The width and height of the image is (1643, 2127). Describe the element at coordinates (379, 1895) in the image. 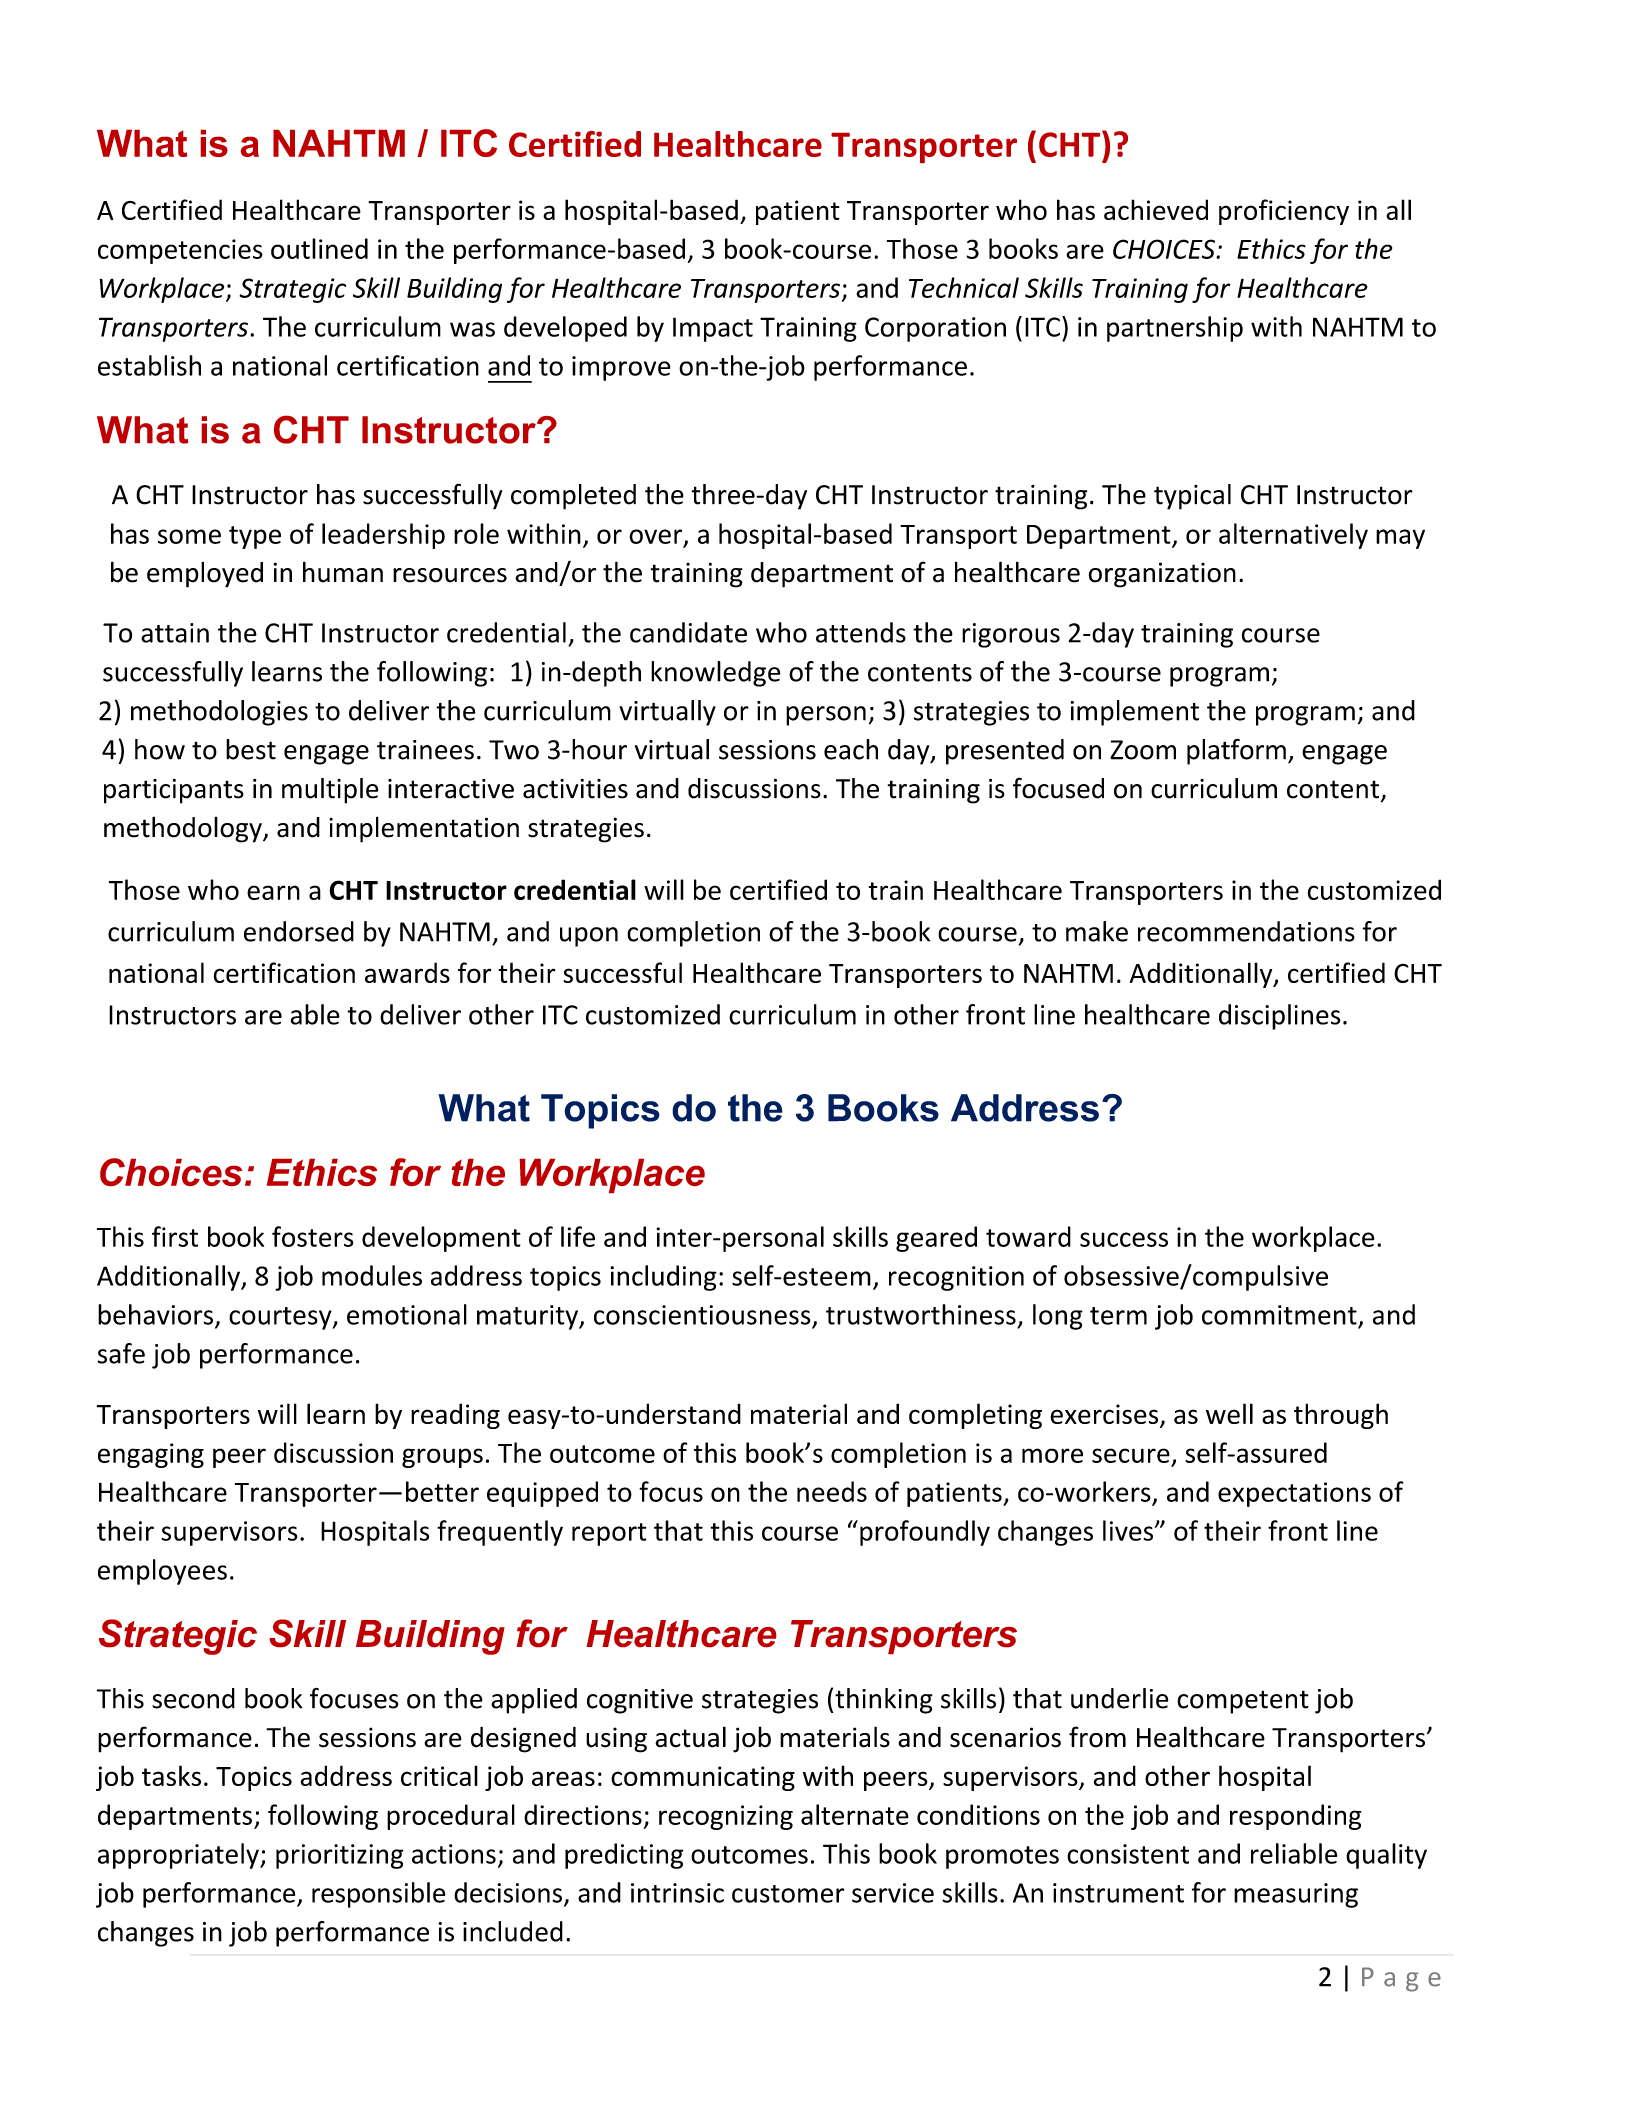

I see `responsible` at that location.
